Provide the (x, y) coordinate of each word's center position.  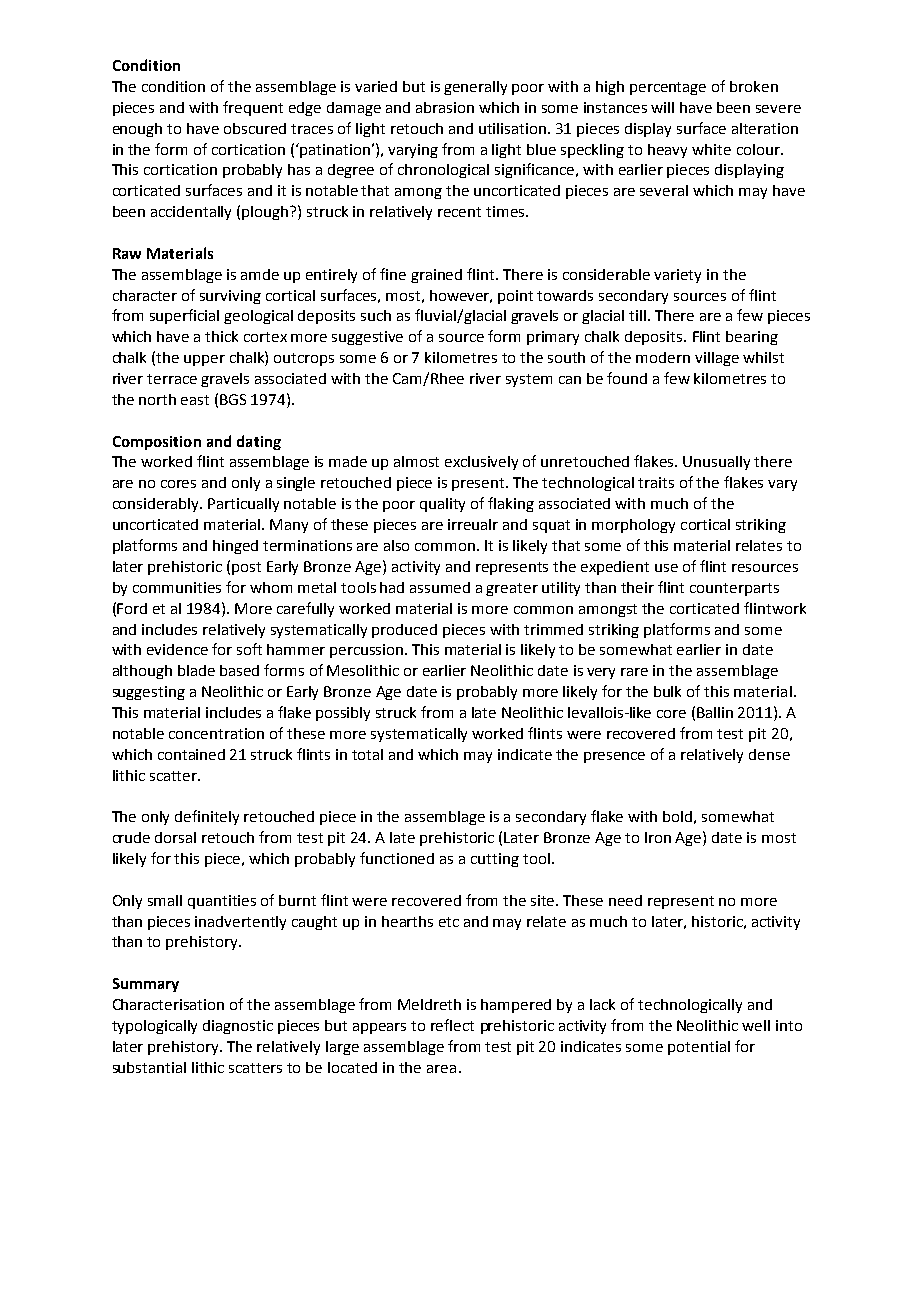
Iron (658, 837)
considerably (157, 505)
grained (436, 276)
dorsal (175, 837)
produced (404, 631)
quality (442, 505)
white (711, 149)
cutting (495, 860)
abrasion (445, 107)
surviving (230, 297)
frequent (253, 108)
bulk (667, 691)
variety (677, 276)
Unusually (716, 463)
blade (196, 670)
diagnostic (238, 1027)
